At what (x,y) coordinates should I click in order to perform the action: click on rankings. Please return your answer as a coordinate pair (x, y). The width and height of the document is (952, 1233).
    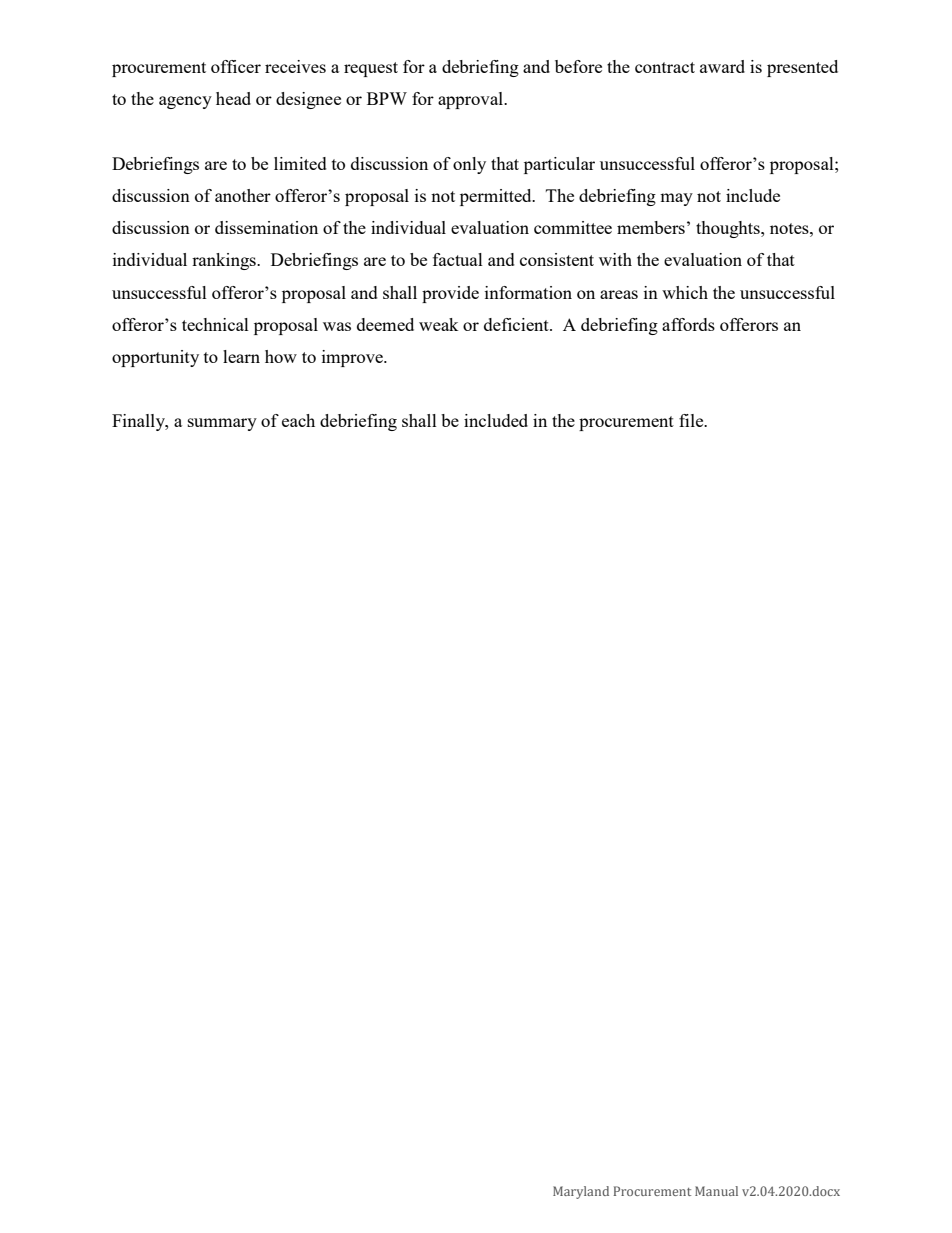
    Looking at the image, I should click on (225, 261).
